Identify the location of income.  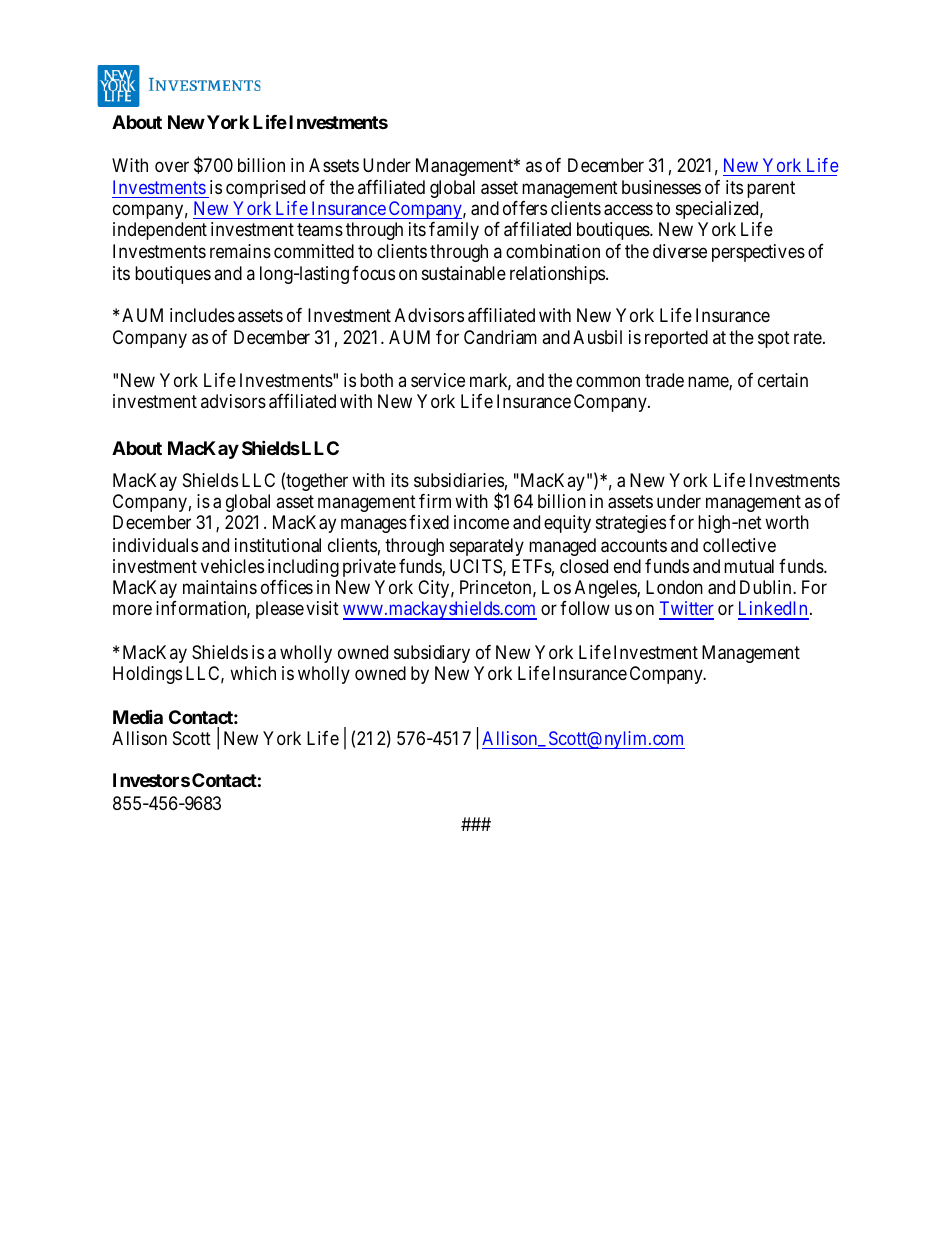
(481, 522).
